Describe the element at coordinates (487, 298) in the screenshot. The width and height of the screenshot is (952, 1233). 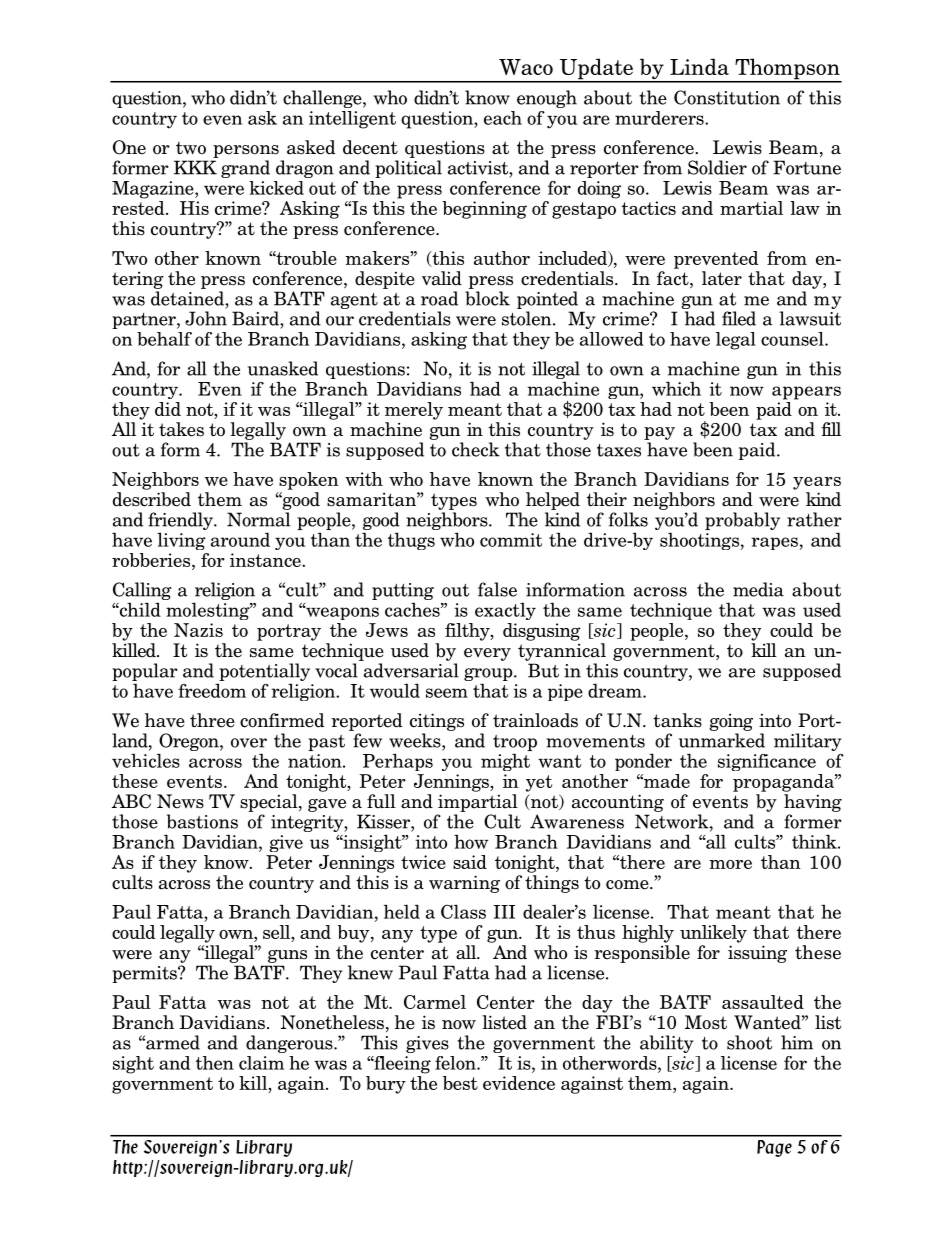
I see `block` at that location.
